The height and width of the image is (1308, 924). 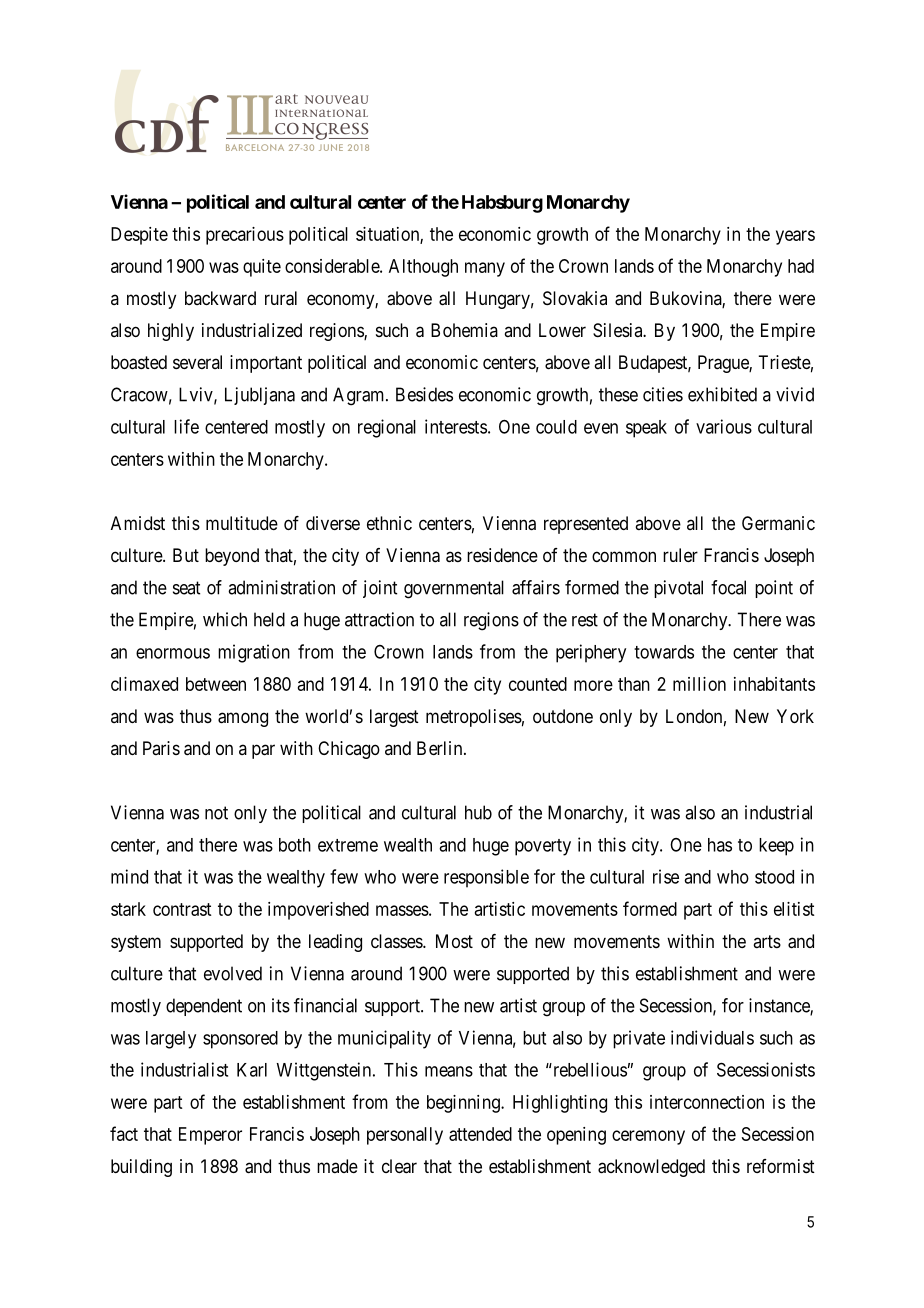 What do you see at coordinates (724, 426) in the image?
I see `various` at bounding box center [724, 426].
